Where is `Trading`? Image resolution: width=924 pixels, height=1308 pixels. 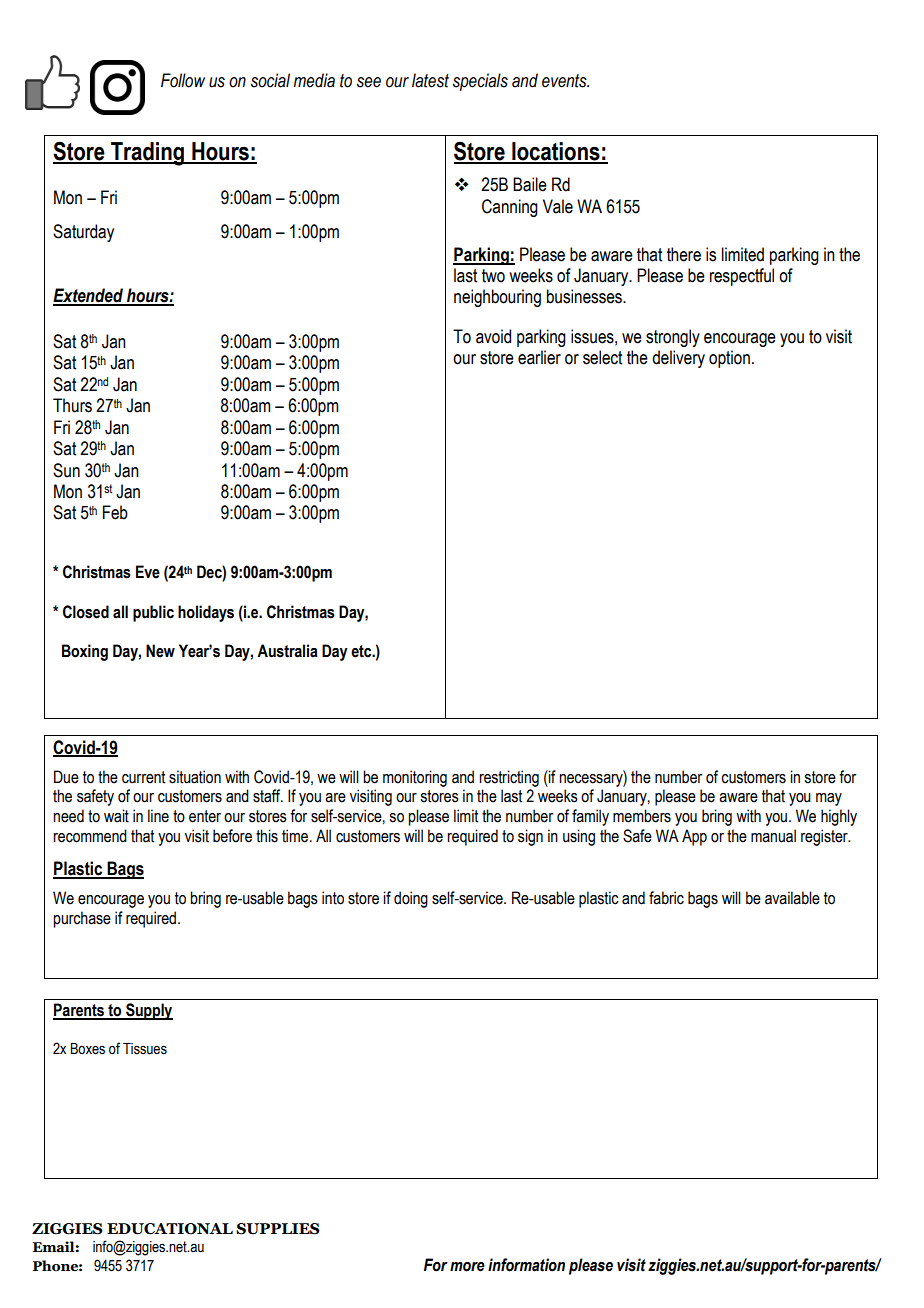 Trading is located at coordinates (148, 154).
